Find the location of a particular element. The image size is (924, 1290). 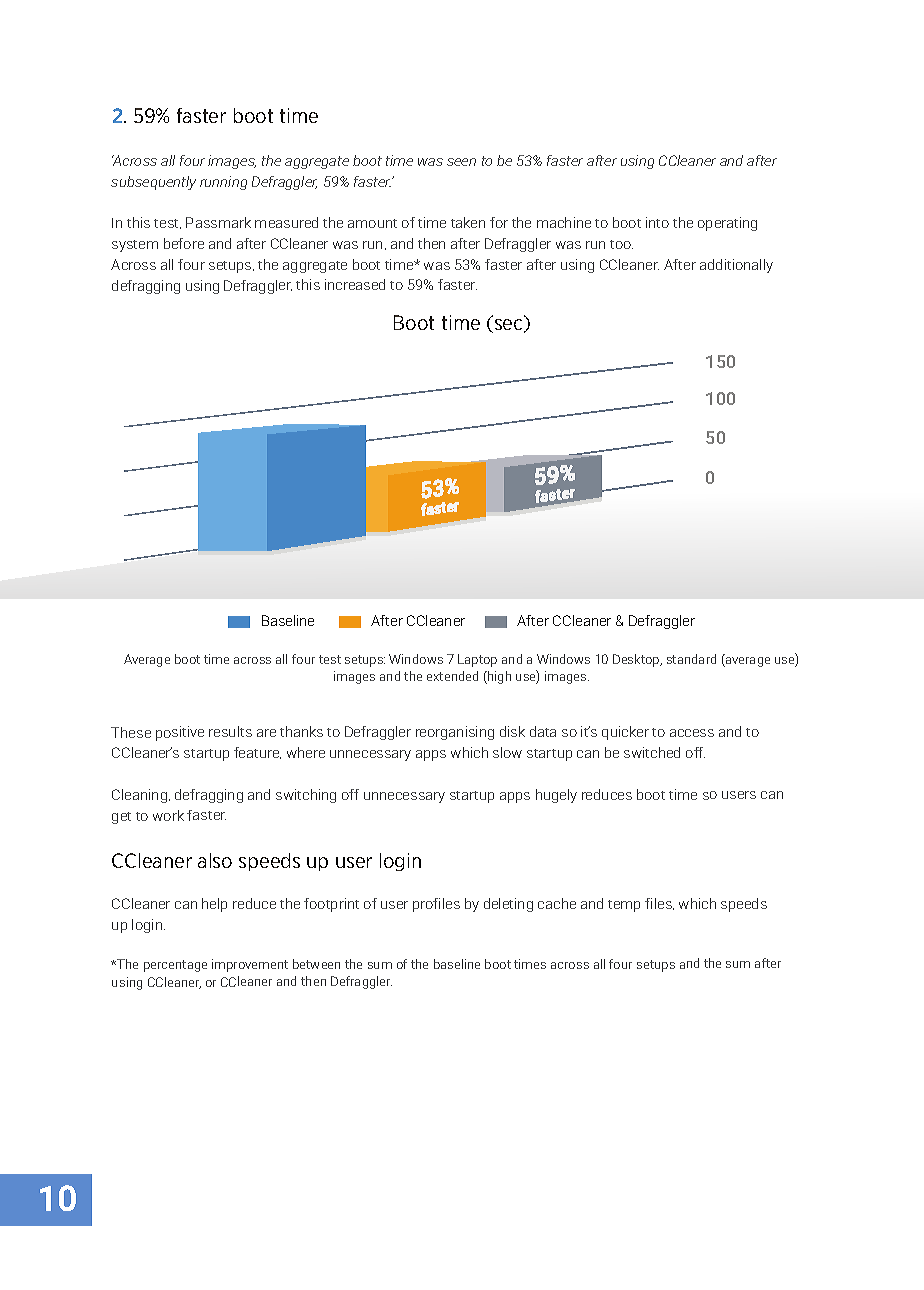

additionally is located at coordinates (736, 266).
